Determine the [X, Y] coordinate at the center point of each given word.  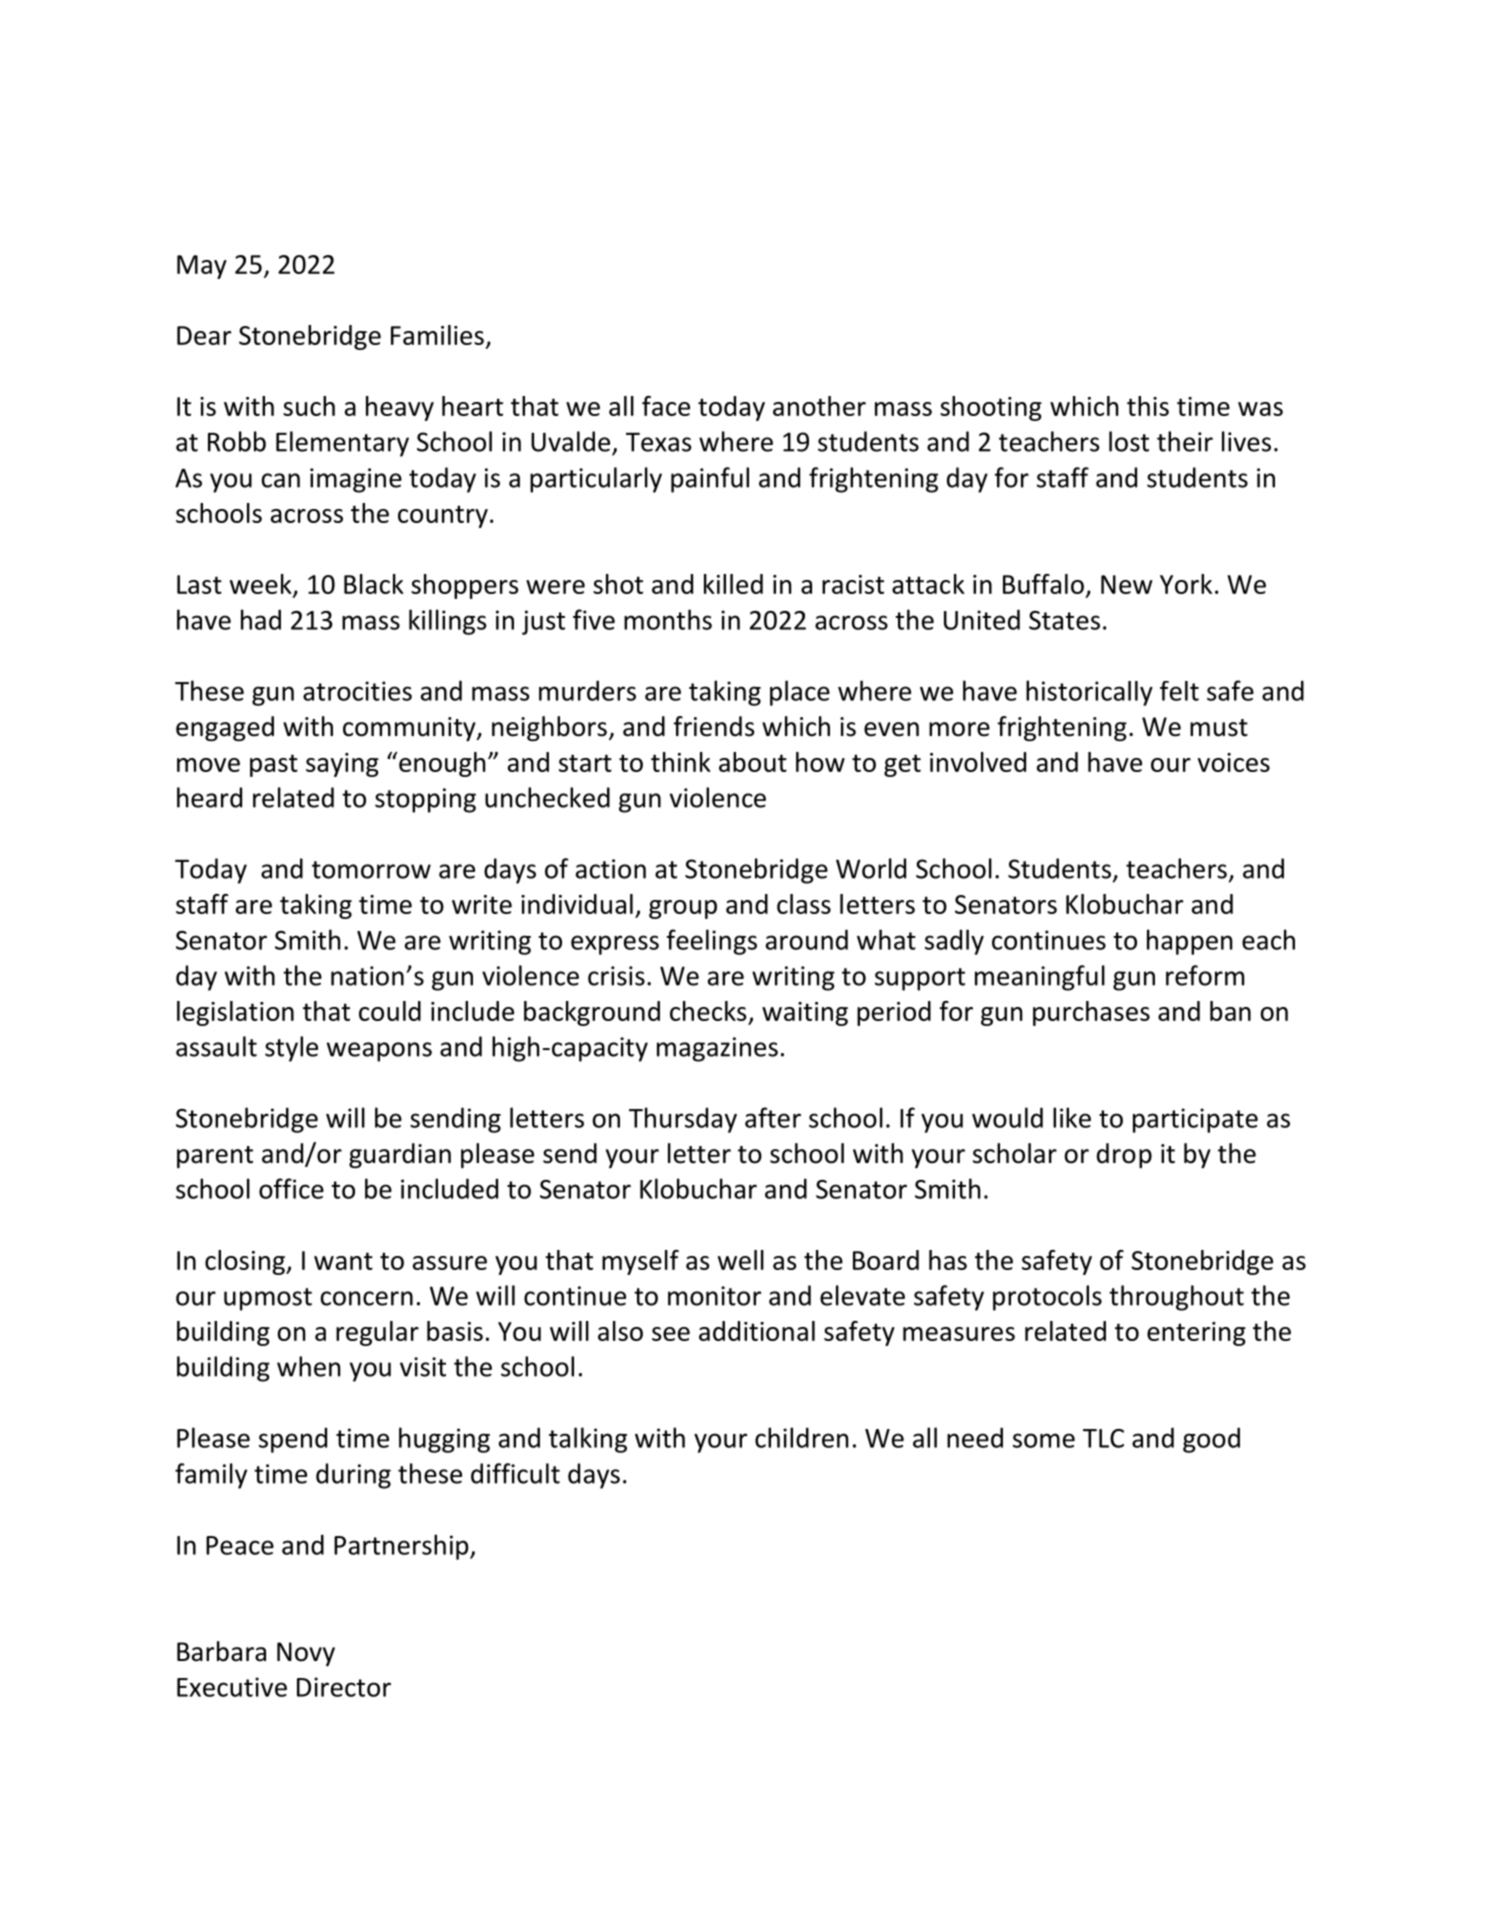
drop [1124, 1155]
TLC [1103, 1438]
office [291, 1188]
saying [342, 765]
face [666, 406]
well [741, 1260]
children [802, 1437]
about [753, 762]
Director [344, 1687]
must [1219, 728]
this [1148, 406]
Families [437, 335]
